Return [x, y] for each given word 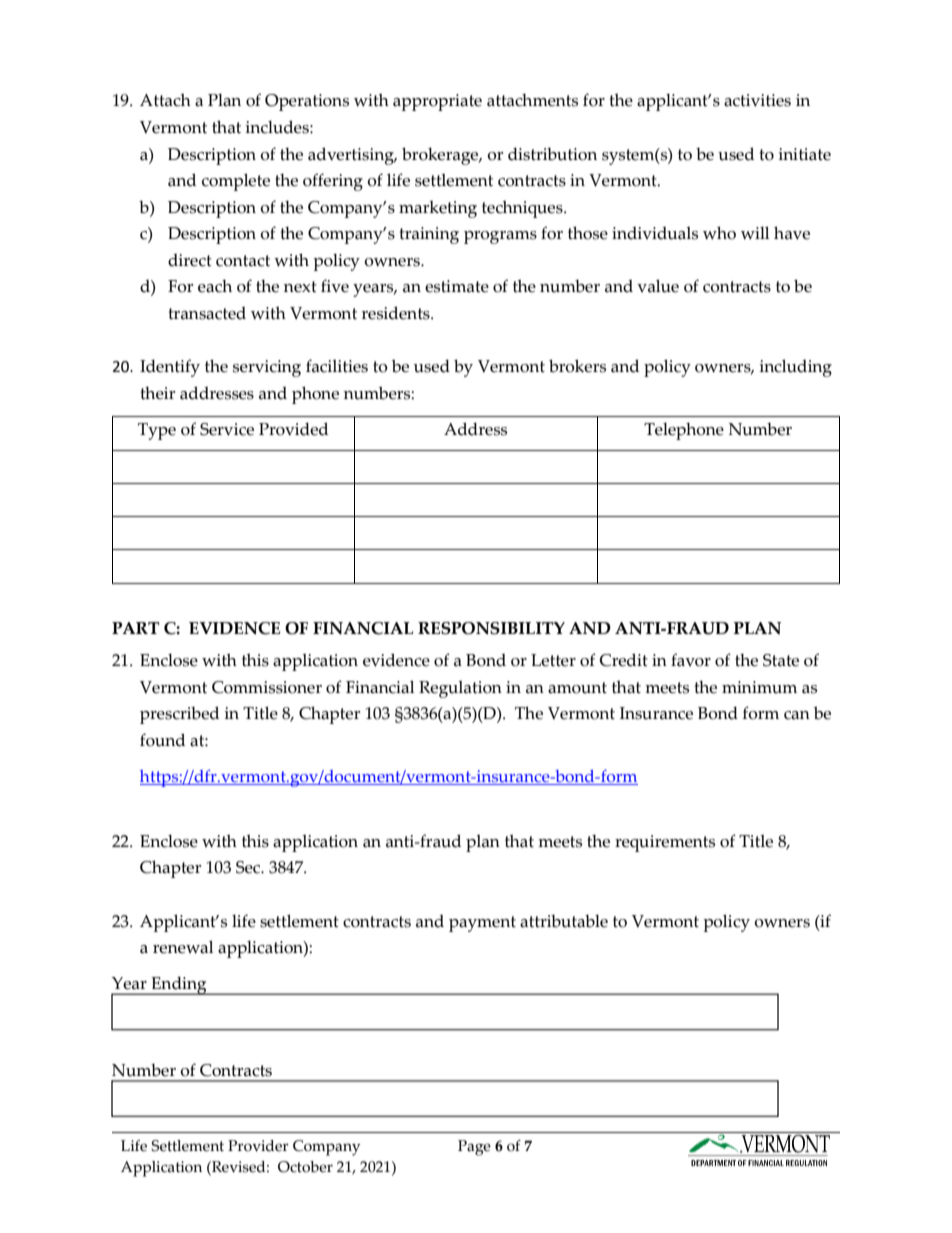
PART [135, 628]
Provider [258, 1146]
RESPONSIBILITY [491, 628]
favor [691, 660]
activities [757, 100]
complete [236, 182]
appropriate [437, 102]
